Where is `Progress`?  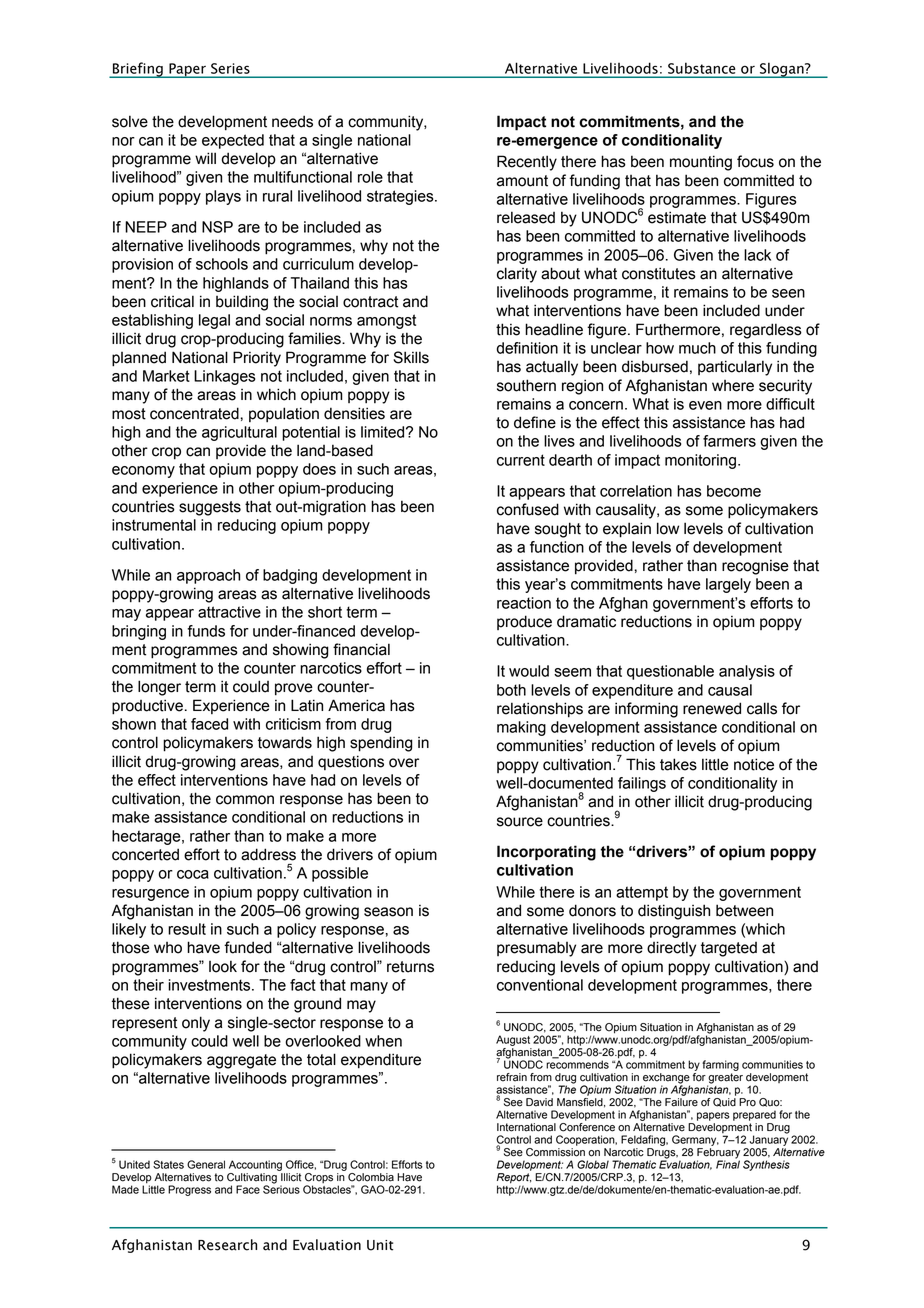
Progress is located at coordinates (189, 1190).
